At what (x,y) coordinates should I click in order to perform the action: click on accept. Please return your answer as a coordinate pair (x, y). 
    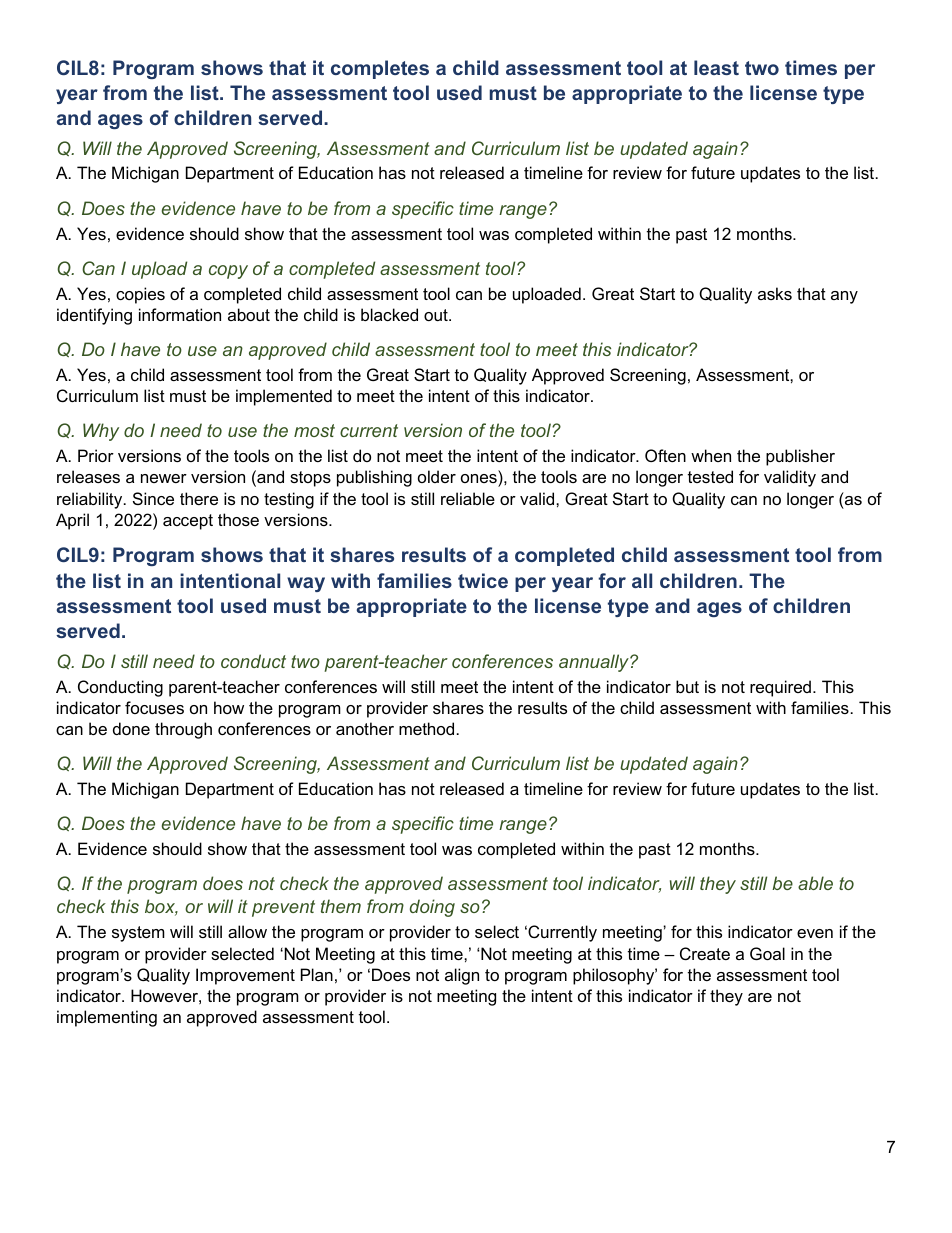
    Looking at the image, I should click on (188, 522).
